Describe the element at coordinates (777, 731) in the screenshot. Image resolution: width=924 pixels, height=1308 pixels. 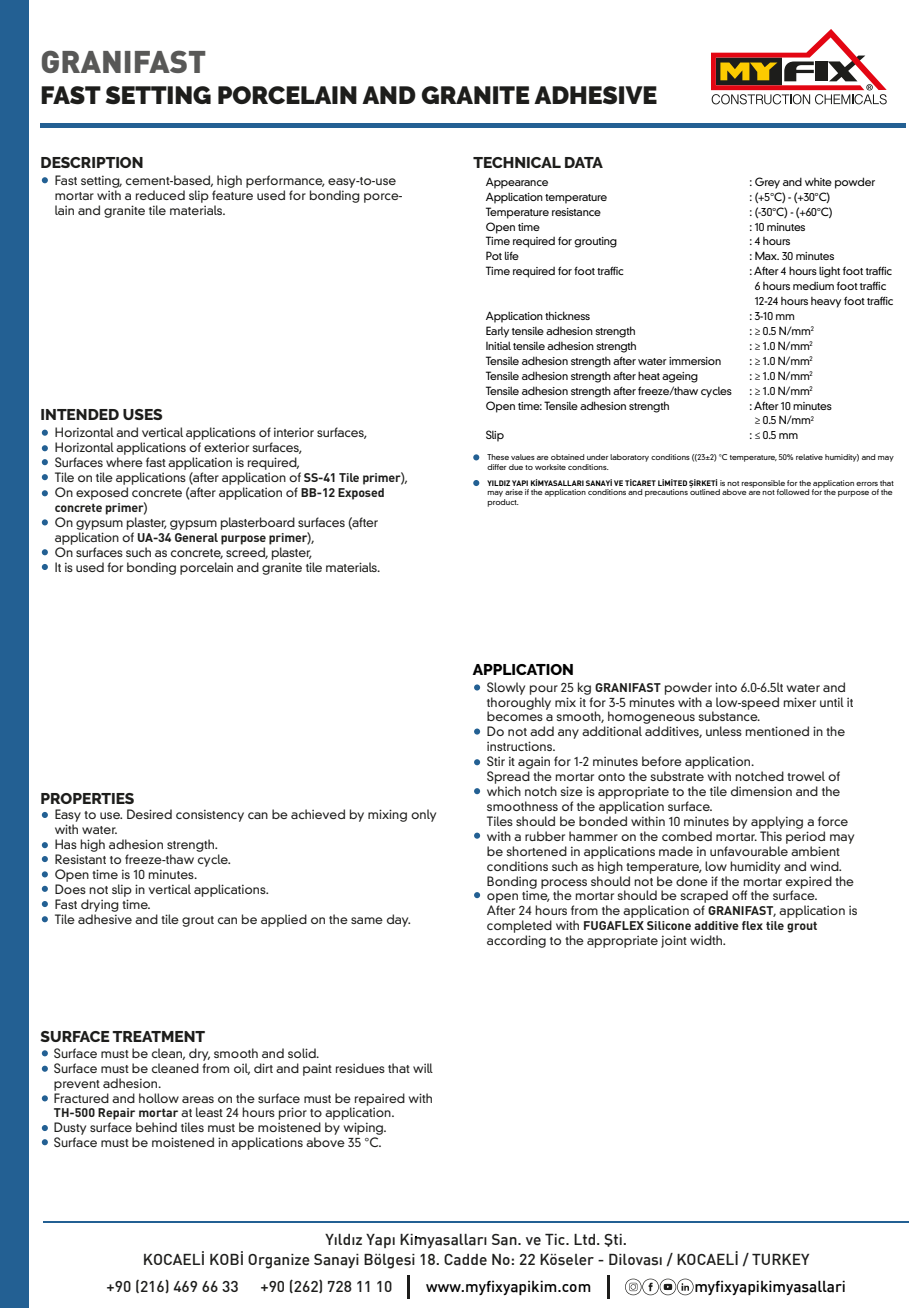
I see `mentioned` at that location.
